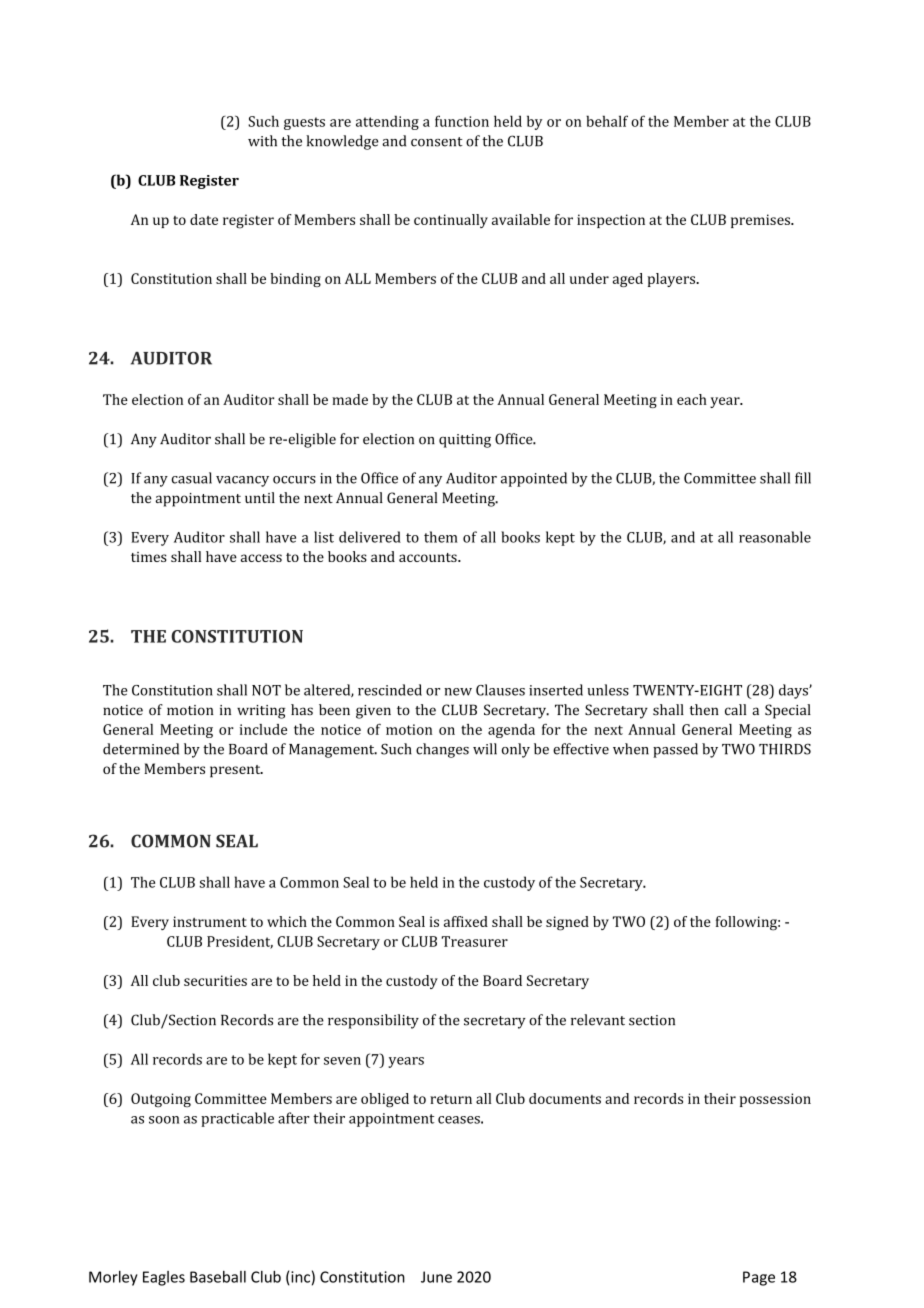 Image resolution: width=924 pixels, height=1308 pixels. What do you see at coordinates (458, 692) in the screenshot?
I see `new` at bounding box center [458, 692].
